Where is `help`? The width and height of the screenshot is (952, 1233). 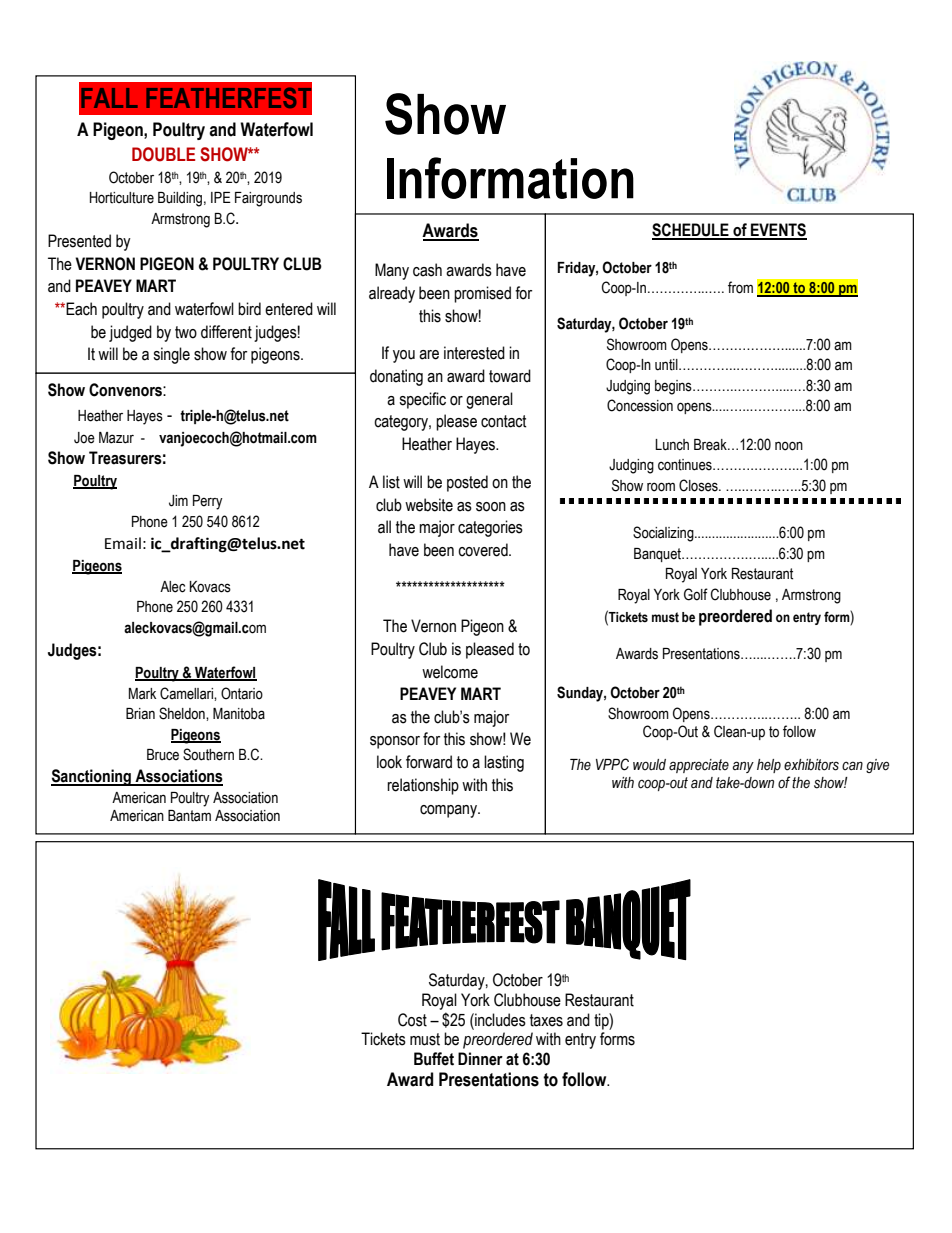
help is located at coordinates (769, 766).
